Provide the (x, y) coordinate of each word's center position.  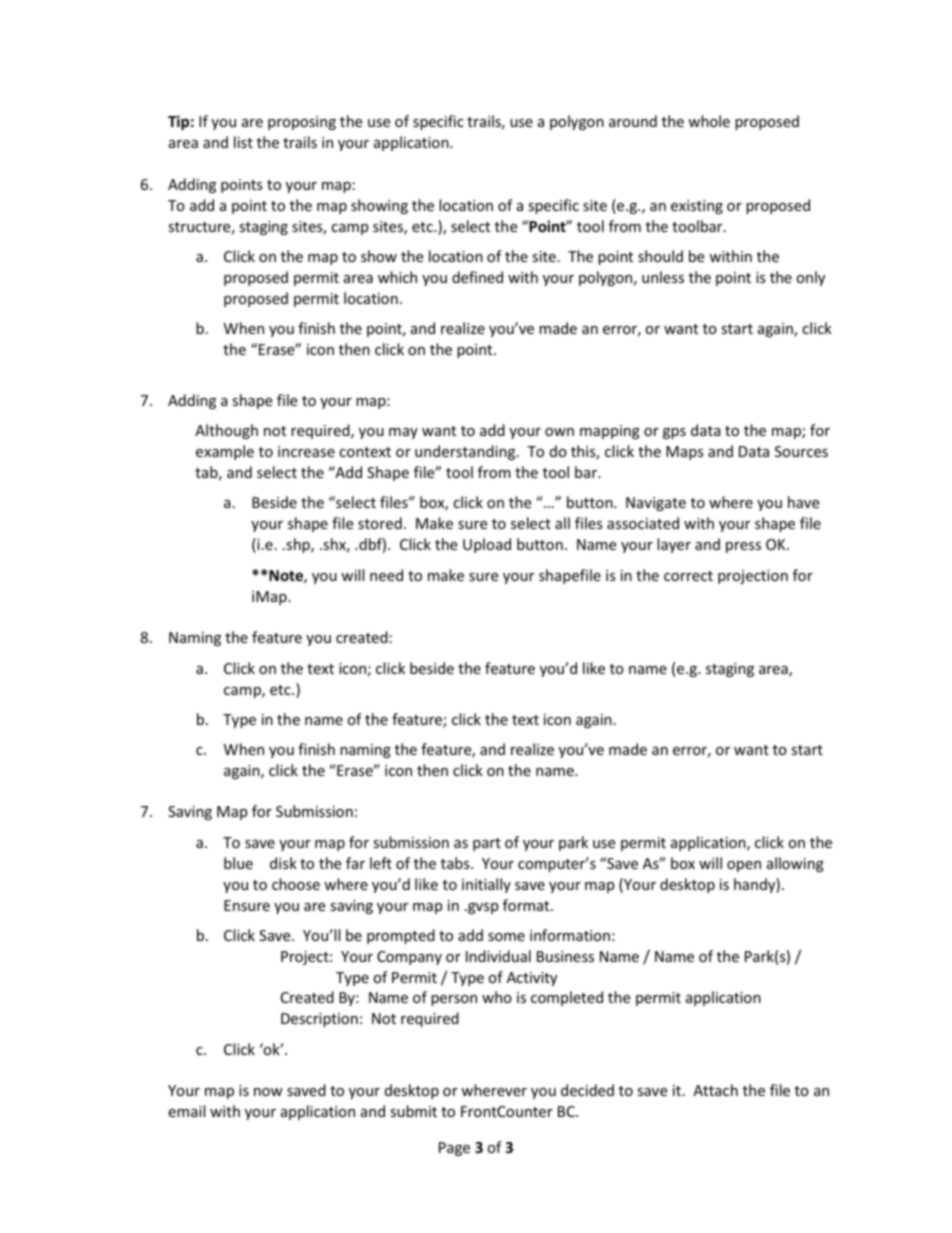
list (243, 142)
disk (283, 863)
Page (454, 1149)
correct (688, 576)
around (633, 121)
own (559, 432)
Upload (487, 545)
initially (486, 885)
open (744, 866)
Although (226, 431)
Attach (715, 1090)
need (386, 575)
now (268, 1092)
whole (709, 121)
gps (674, 433)
